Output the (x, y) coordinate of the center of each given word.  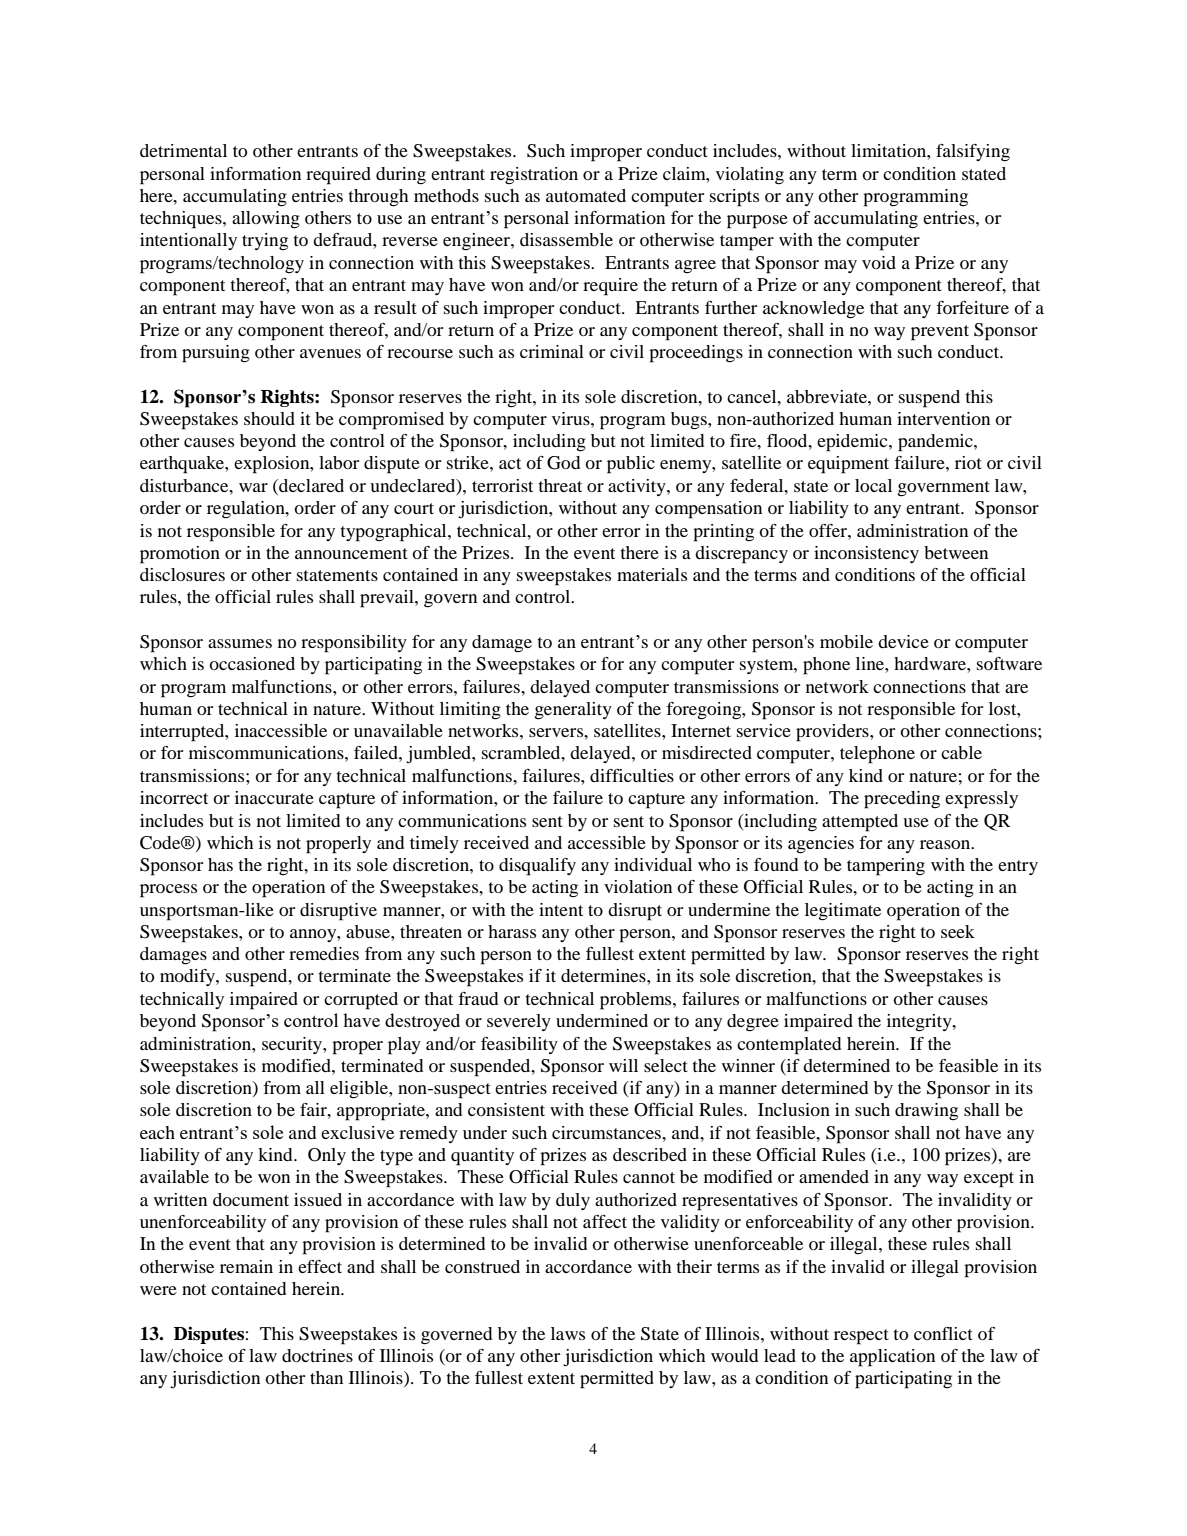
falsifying (973, 153)
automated (586, 195)
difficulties (632, 775)
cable (961, 752)
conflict (943, 1333)
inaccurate (274, 797)
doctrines (317, 1355)
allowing (266, 220)
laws (568, 1333)
